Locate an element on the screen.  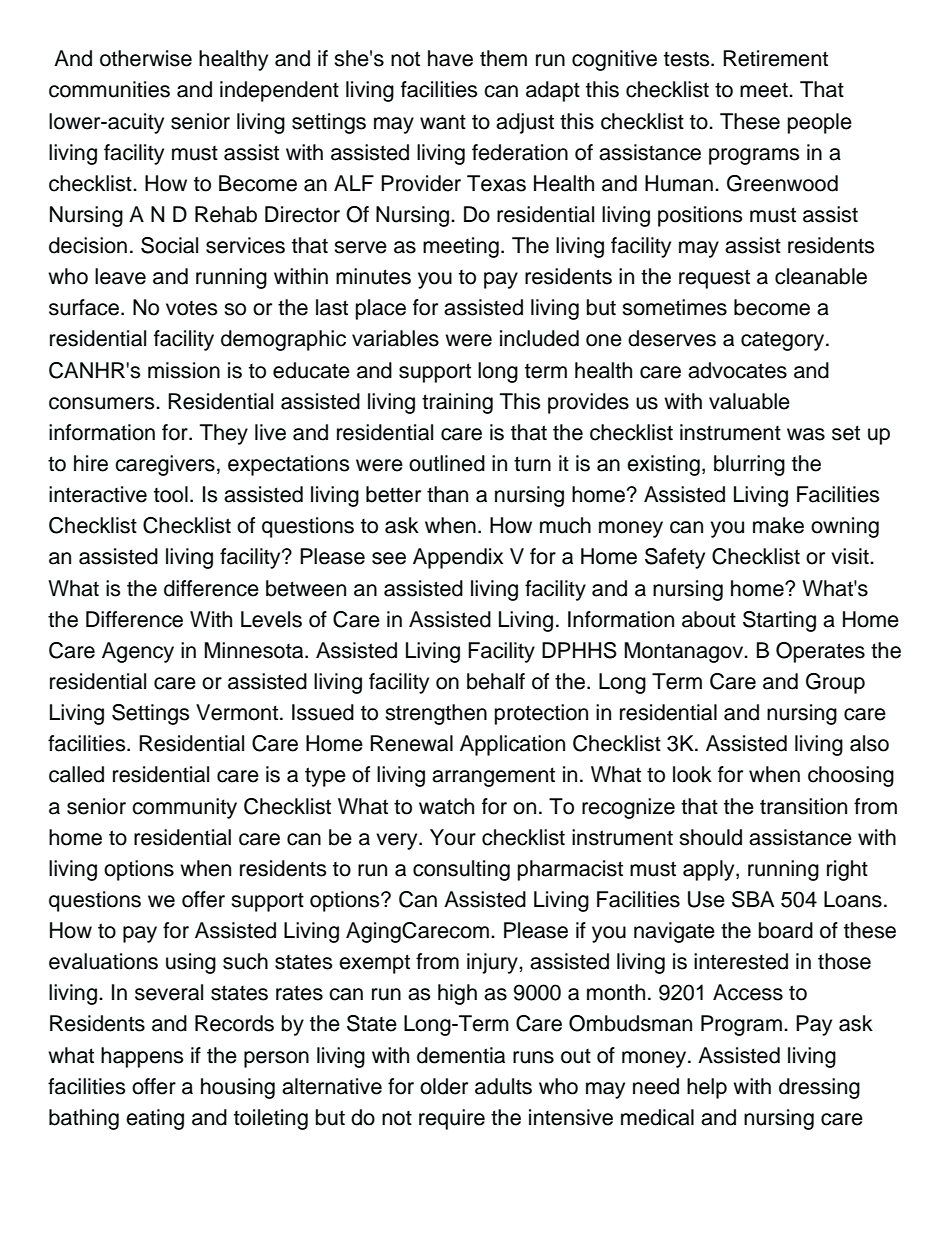
transition is located at coordinates (803, 806).
